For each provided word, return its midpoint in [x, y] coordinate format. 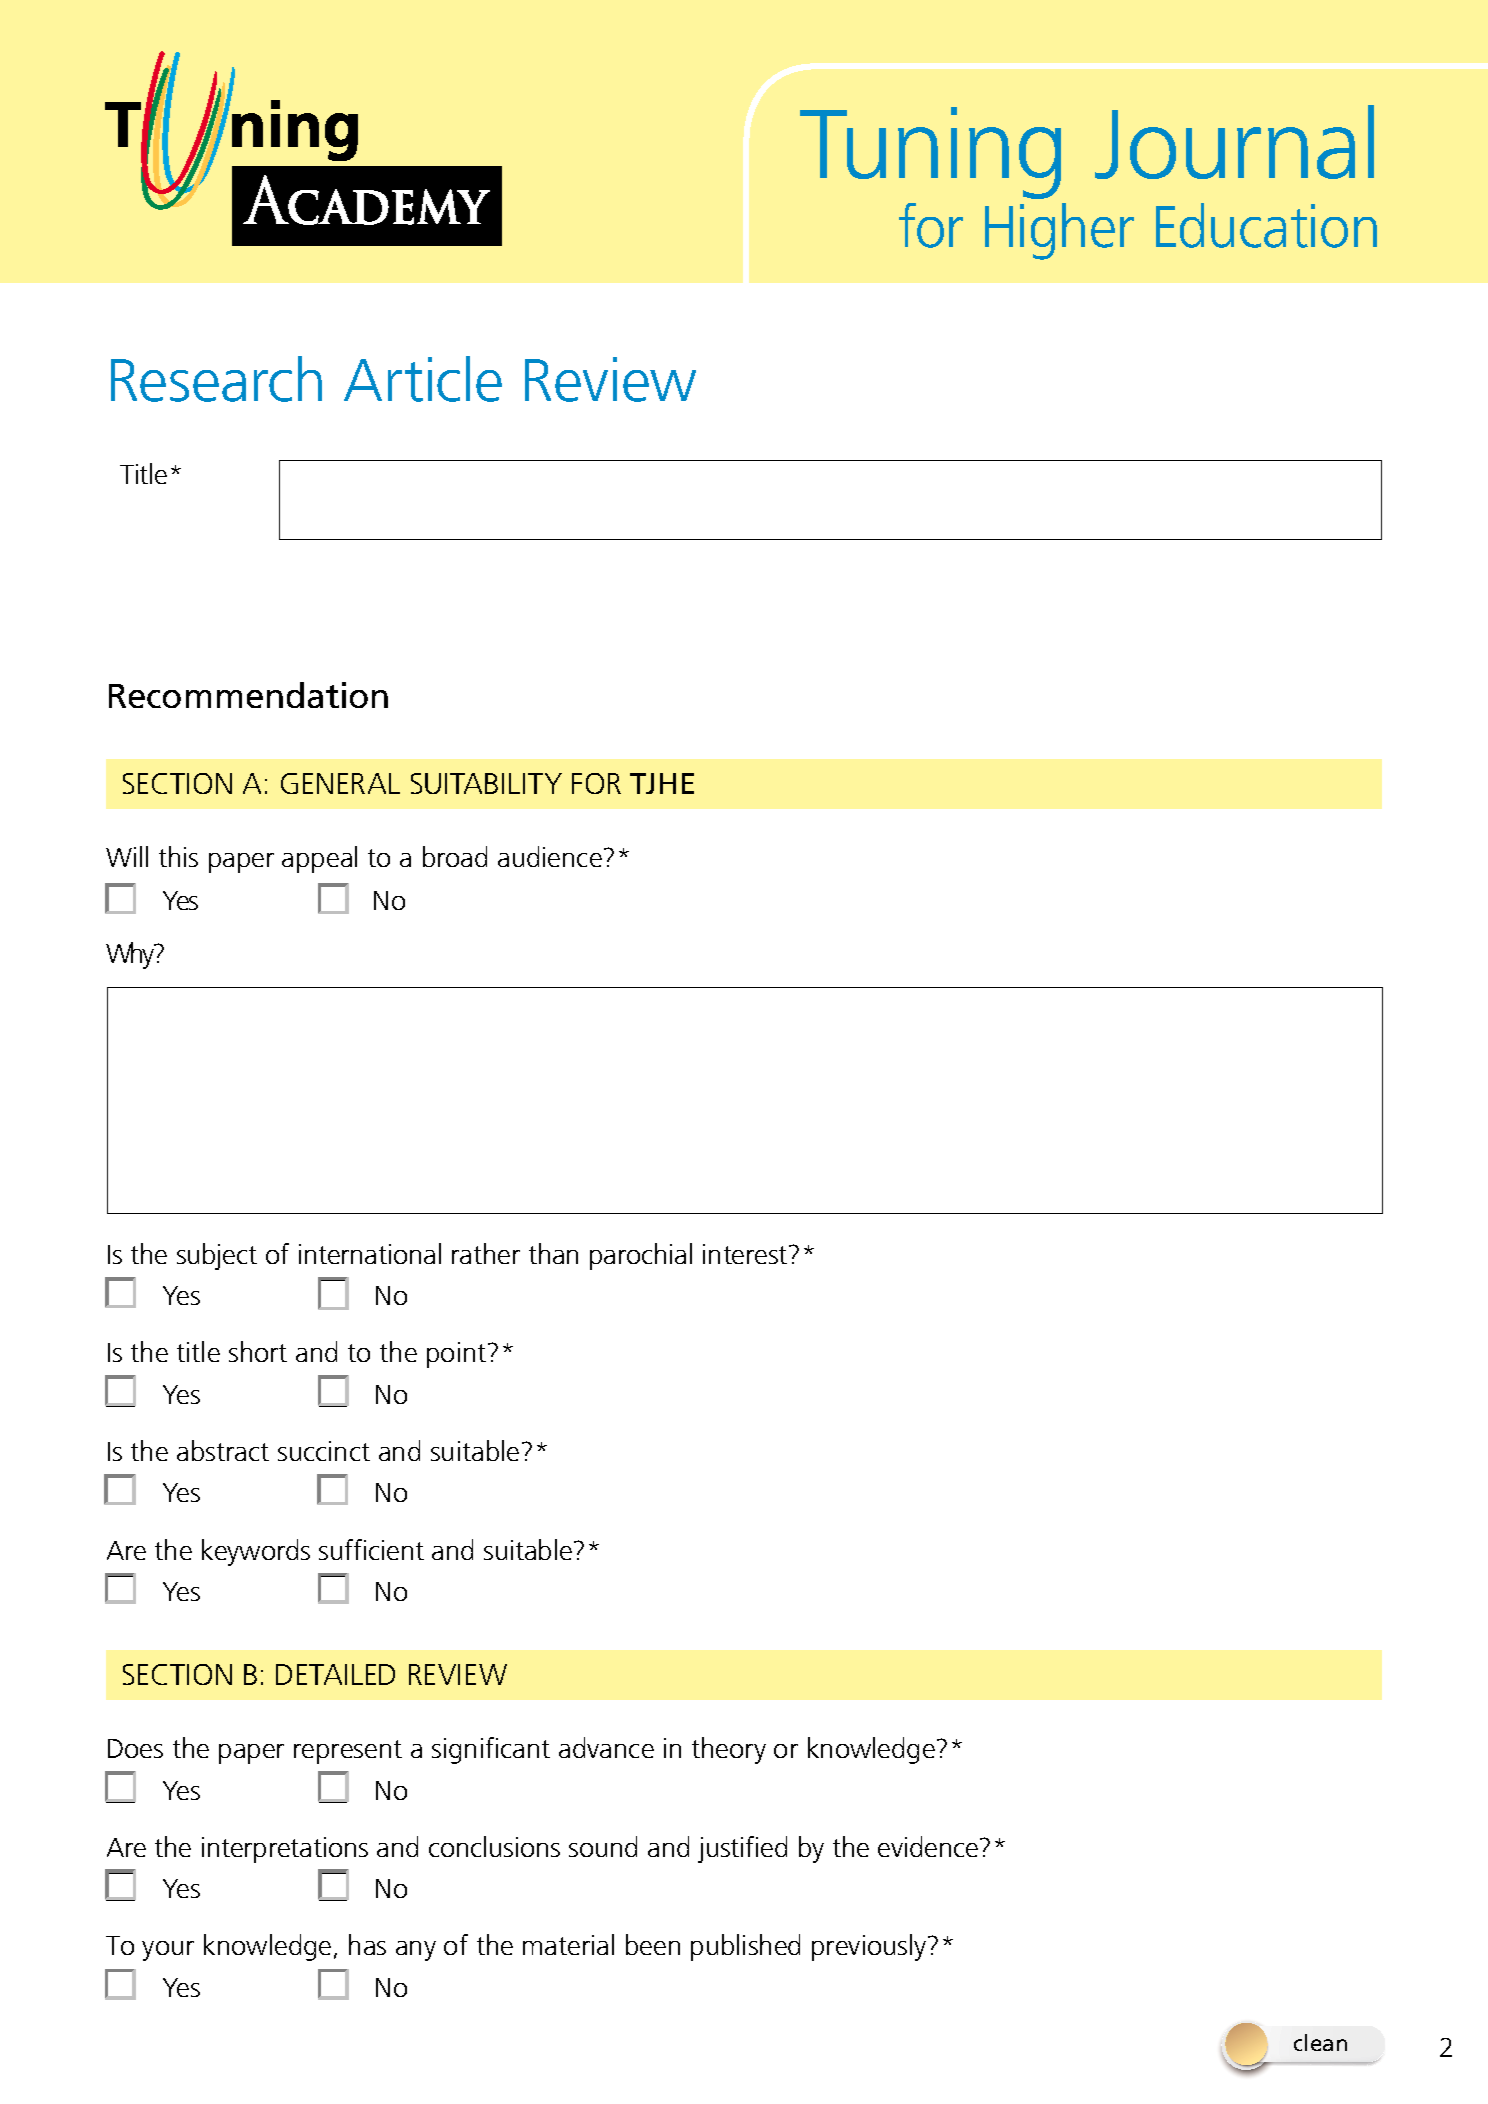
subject [217, 1256]
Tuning [930, 153]
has [367, 1944]
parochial [641, 1256]
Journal [1234, 142]
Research [216, 379]
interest [746, 1254]
